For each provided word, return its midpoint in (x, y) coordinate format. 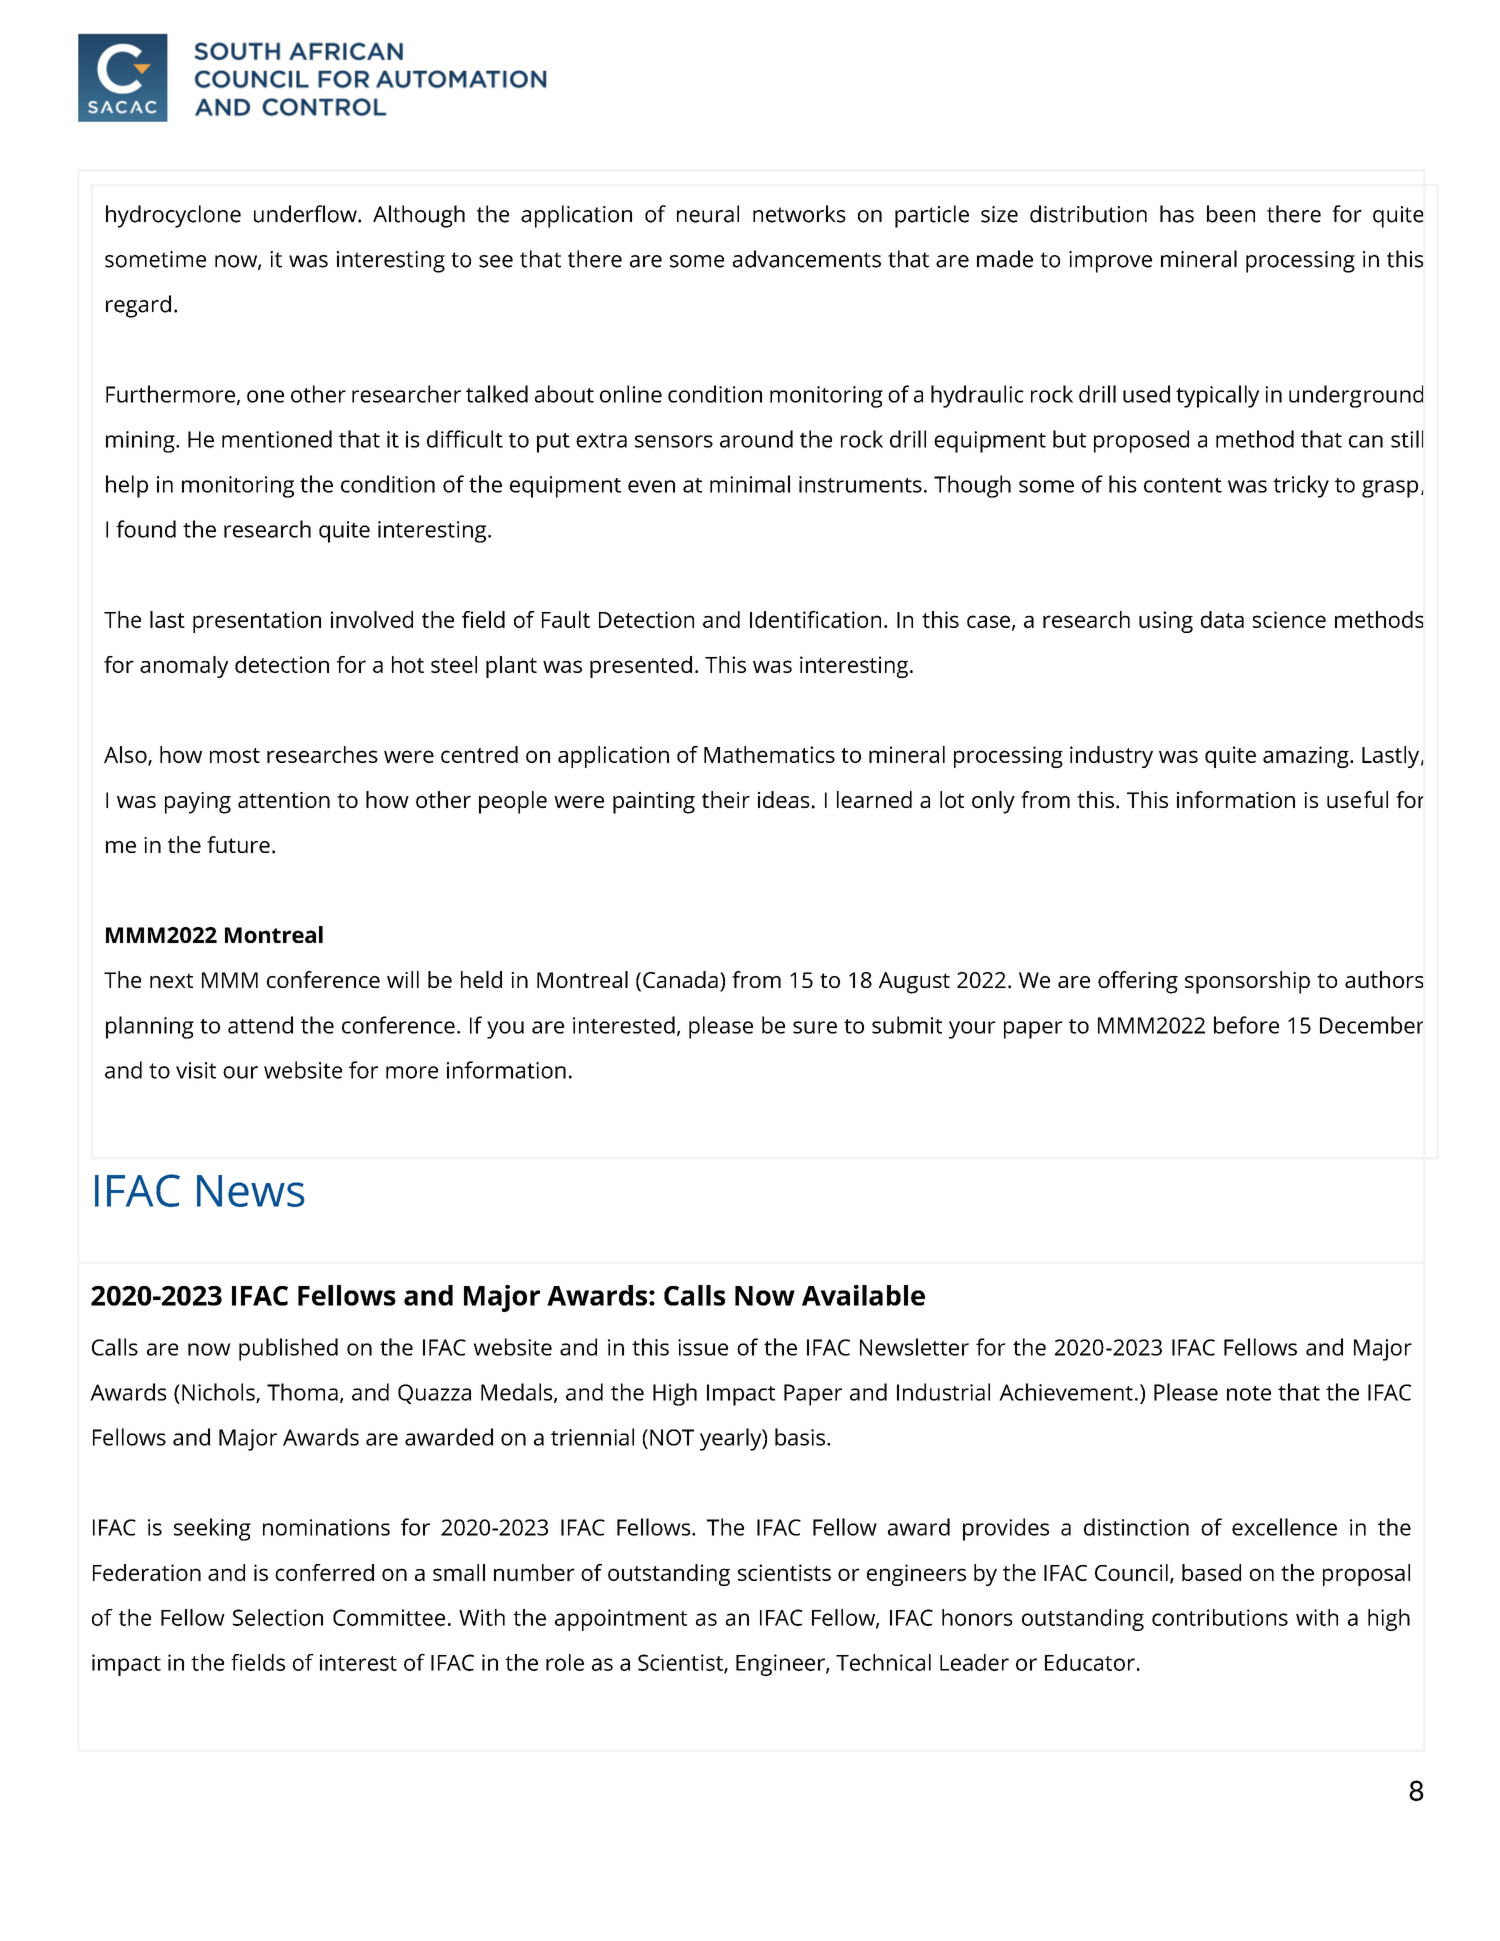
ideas (784, 799)
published (288, 1349)
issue (703, 1347)
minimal (750, 484)
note (1249, 1393)
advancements (807, 259)
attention (284, 800)
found (146, 529)
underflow (306, 214)
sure (815, 1027)
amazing (1307, 757)
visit (196, 1070)
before (1246, 1025)
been (1231, 214)
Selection (278, 1617)
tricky (1301, 486)
